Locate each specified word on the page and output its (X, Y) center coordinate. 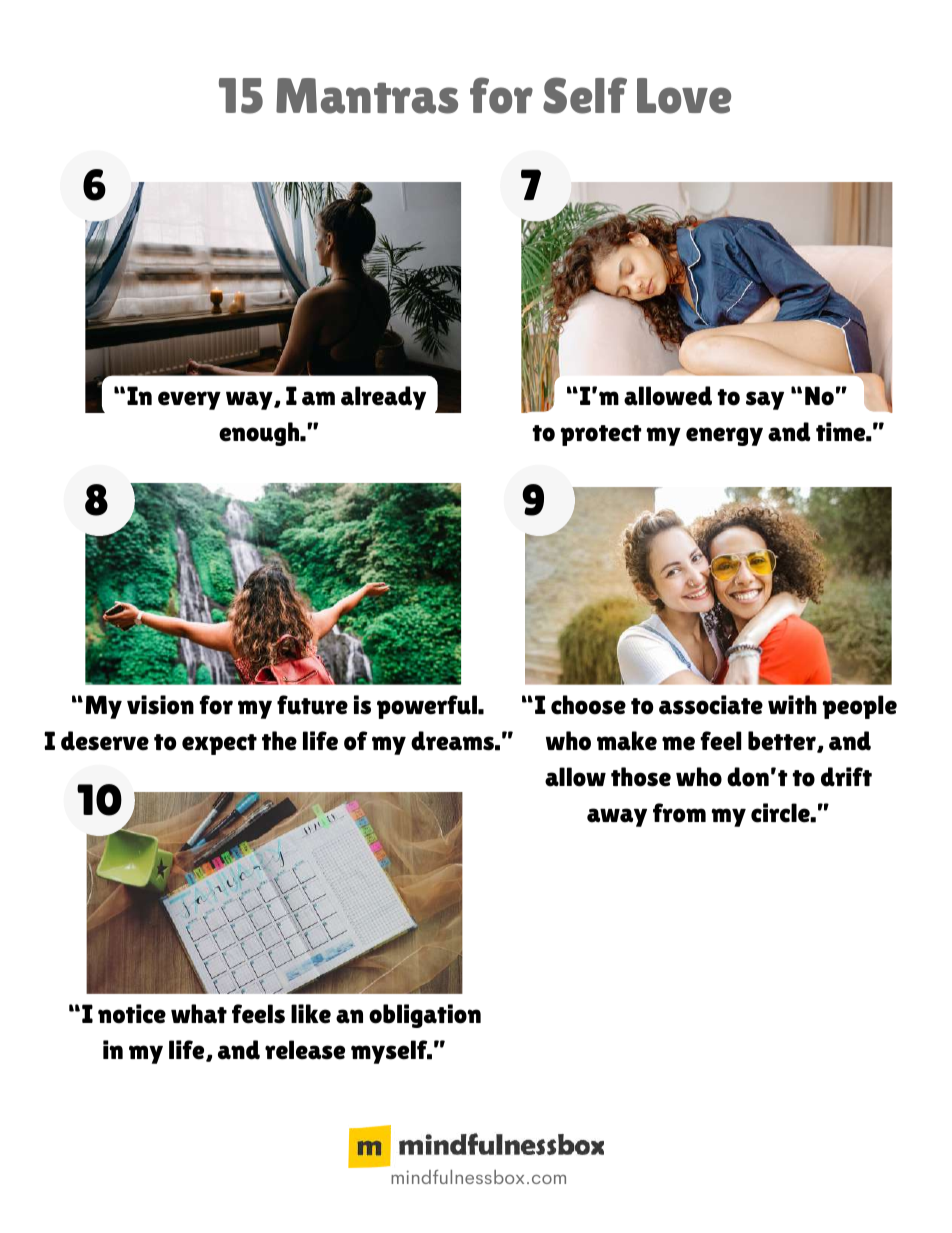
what (199, 1014)
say (765, 400)
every (189, 400)
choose (588, 705)
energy (724, 436)
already (383, 398)
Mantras (367, 96)
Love (684, 96)
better (783, 742)
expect (219, 744)
